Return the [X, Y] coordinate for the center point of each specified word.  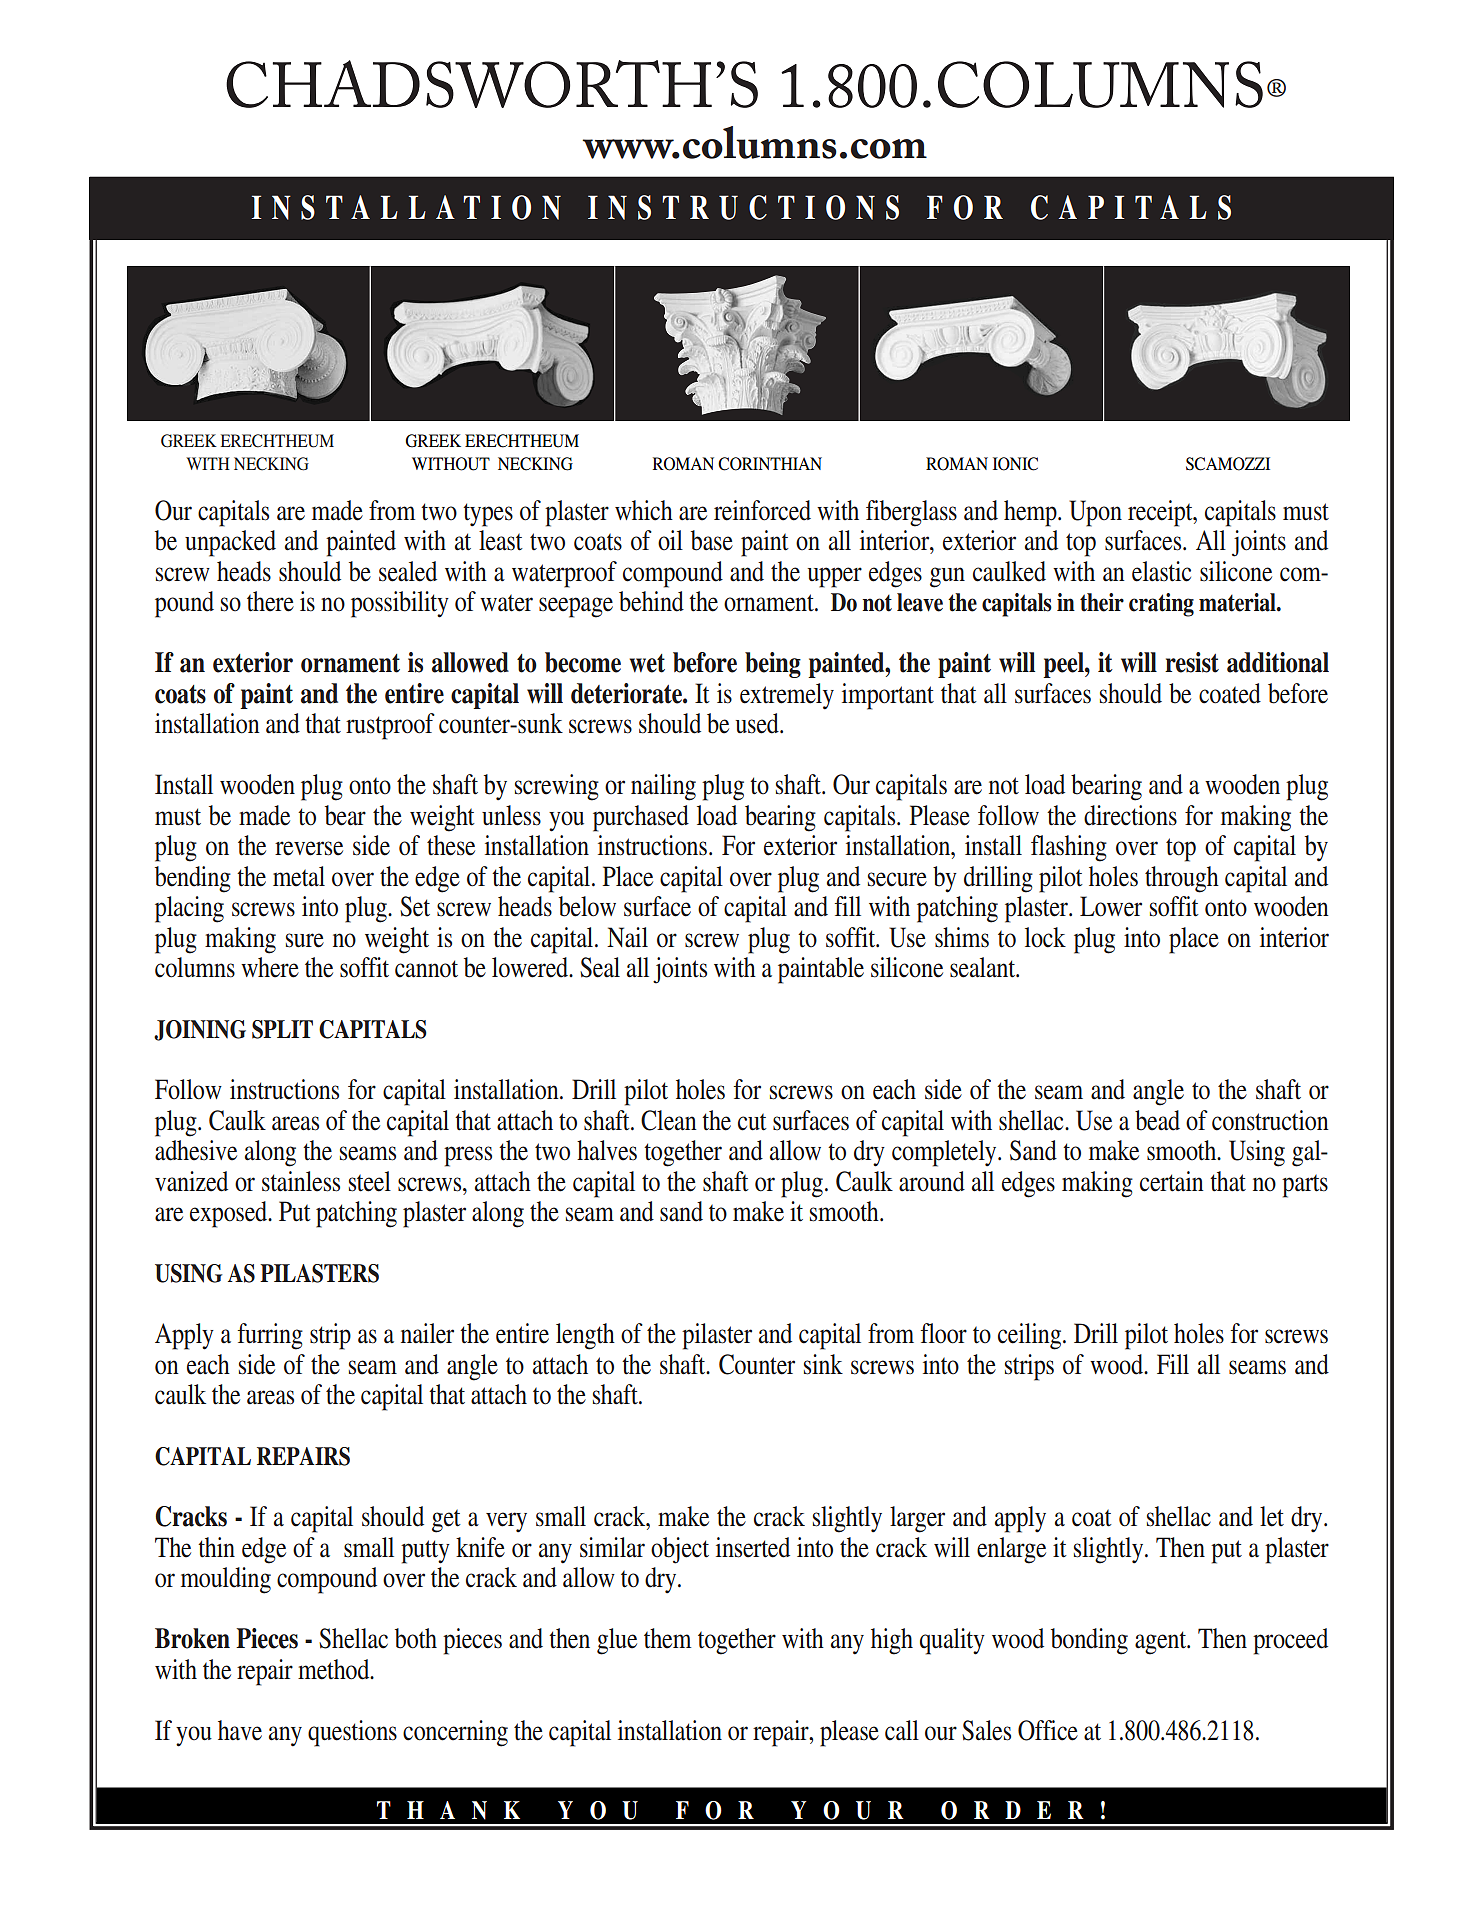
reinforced [762, 510]
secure [897, 879]
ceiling [1031, 1336]
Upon [1095, 513]
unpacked [230, 543]
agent [1162, 1643]
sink [823, 1364]
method [335, 1669]
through [1182, 879]
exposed [230, 1214]
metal [299, 876]
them [667, 1638]
